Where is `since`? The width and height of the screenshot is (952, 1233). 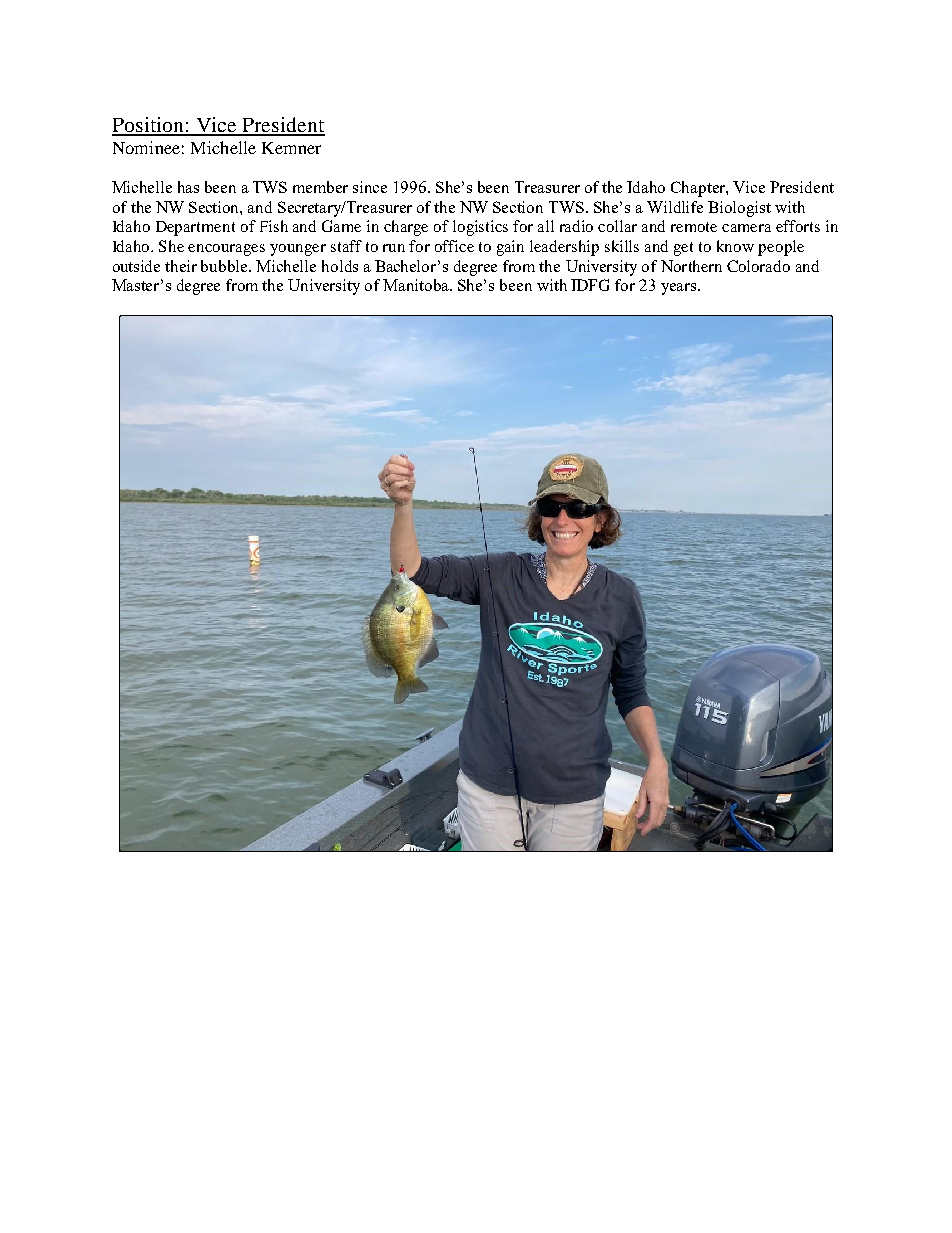 since is located at coordinates (370, 187).
